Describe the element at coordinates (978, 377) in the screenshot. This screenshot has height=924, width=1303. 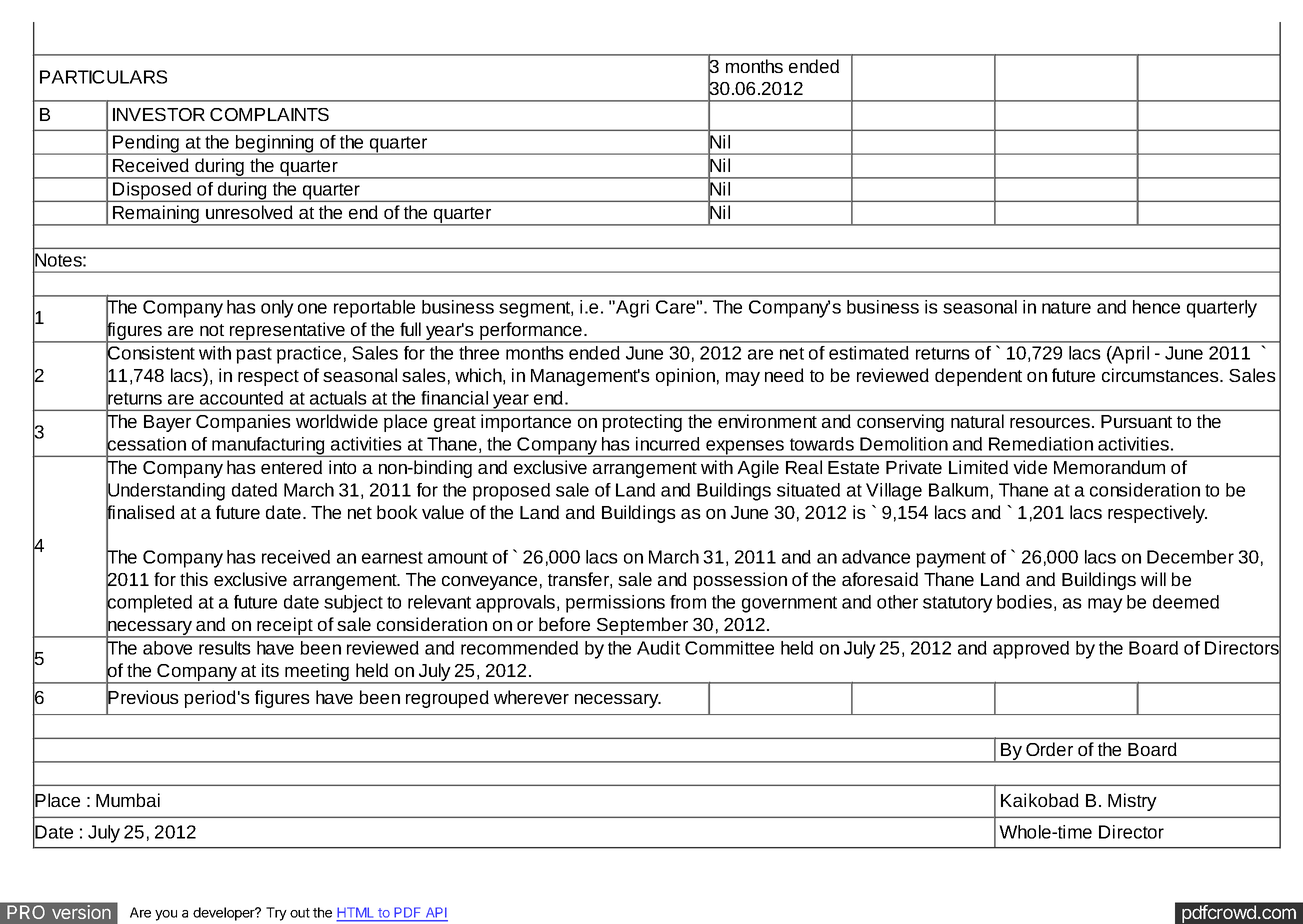
I see `dependent` at that location.
